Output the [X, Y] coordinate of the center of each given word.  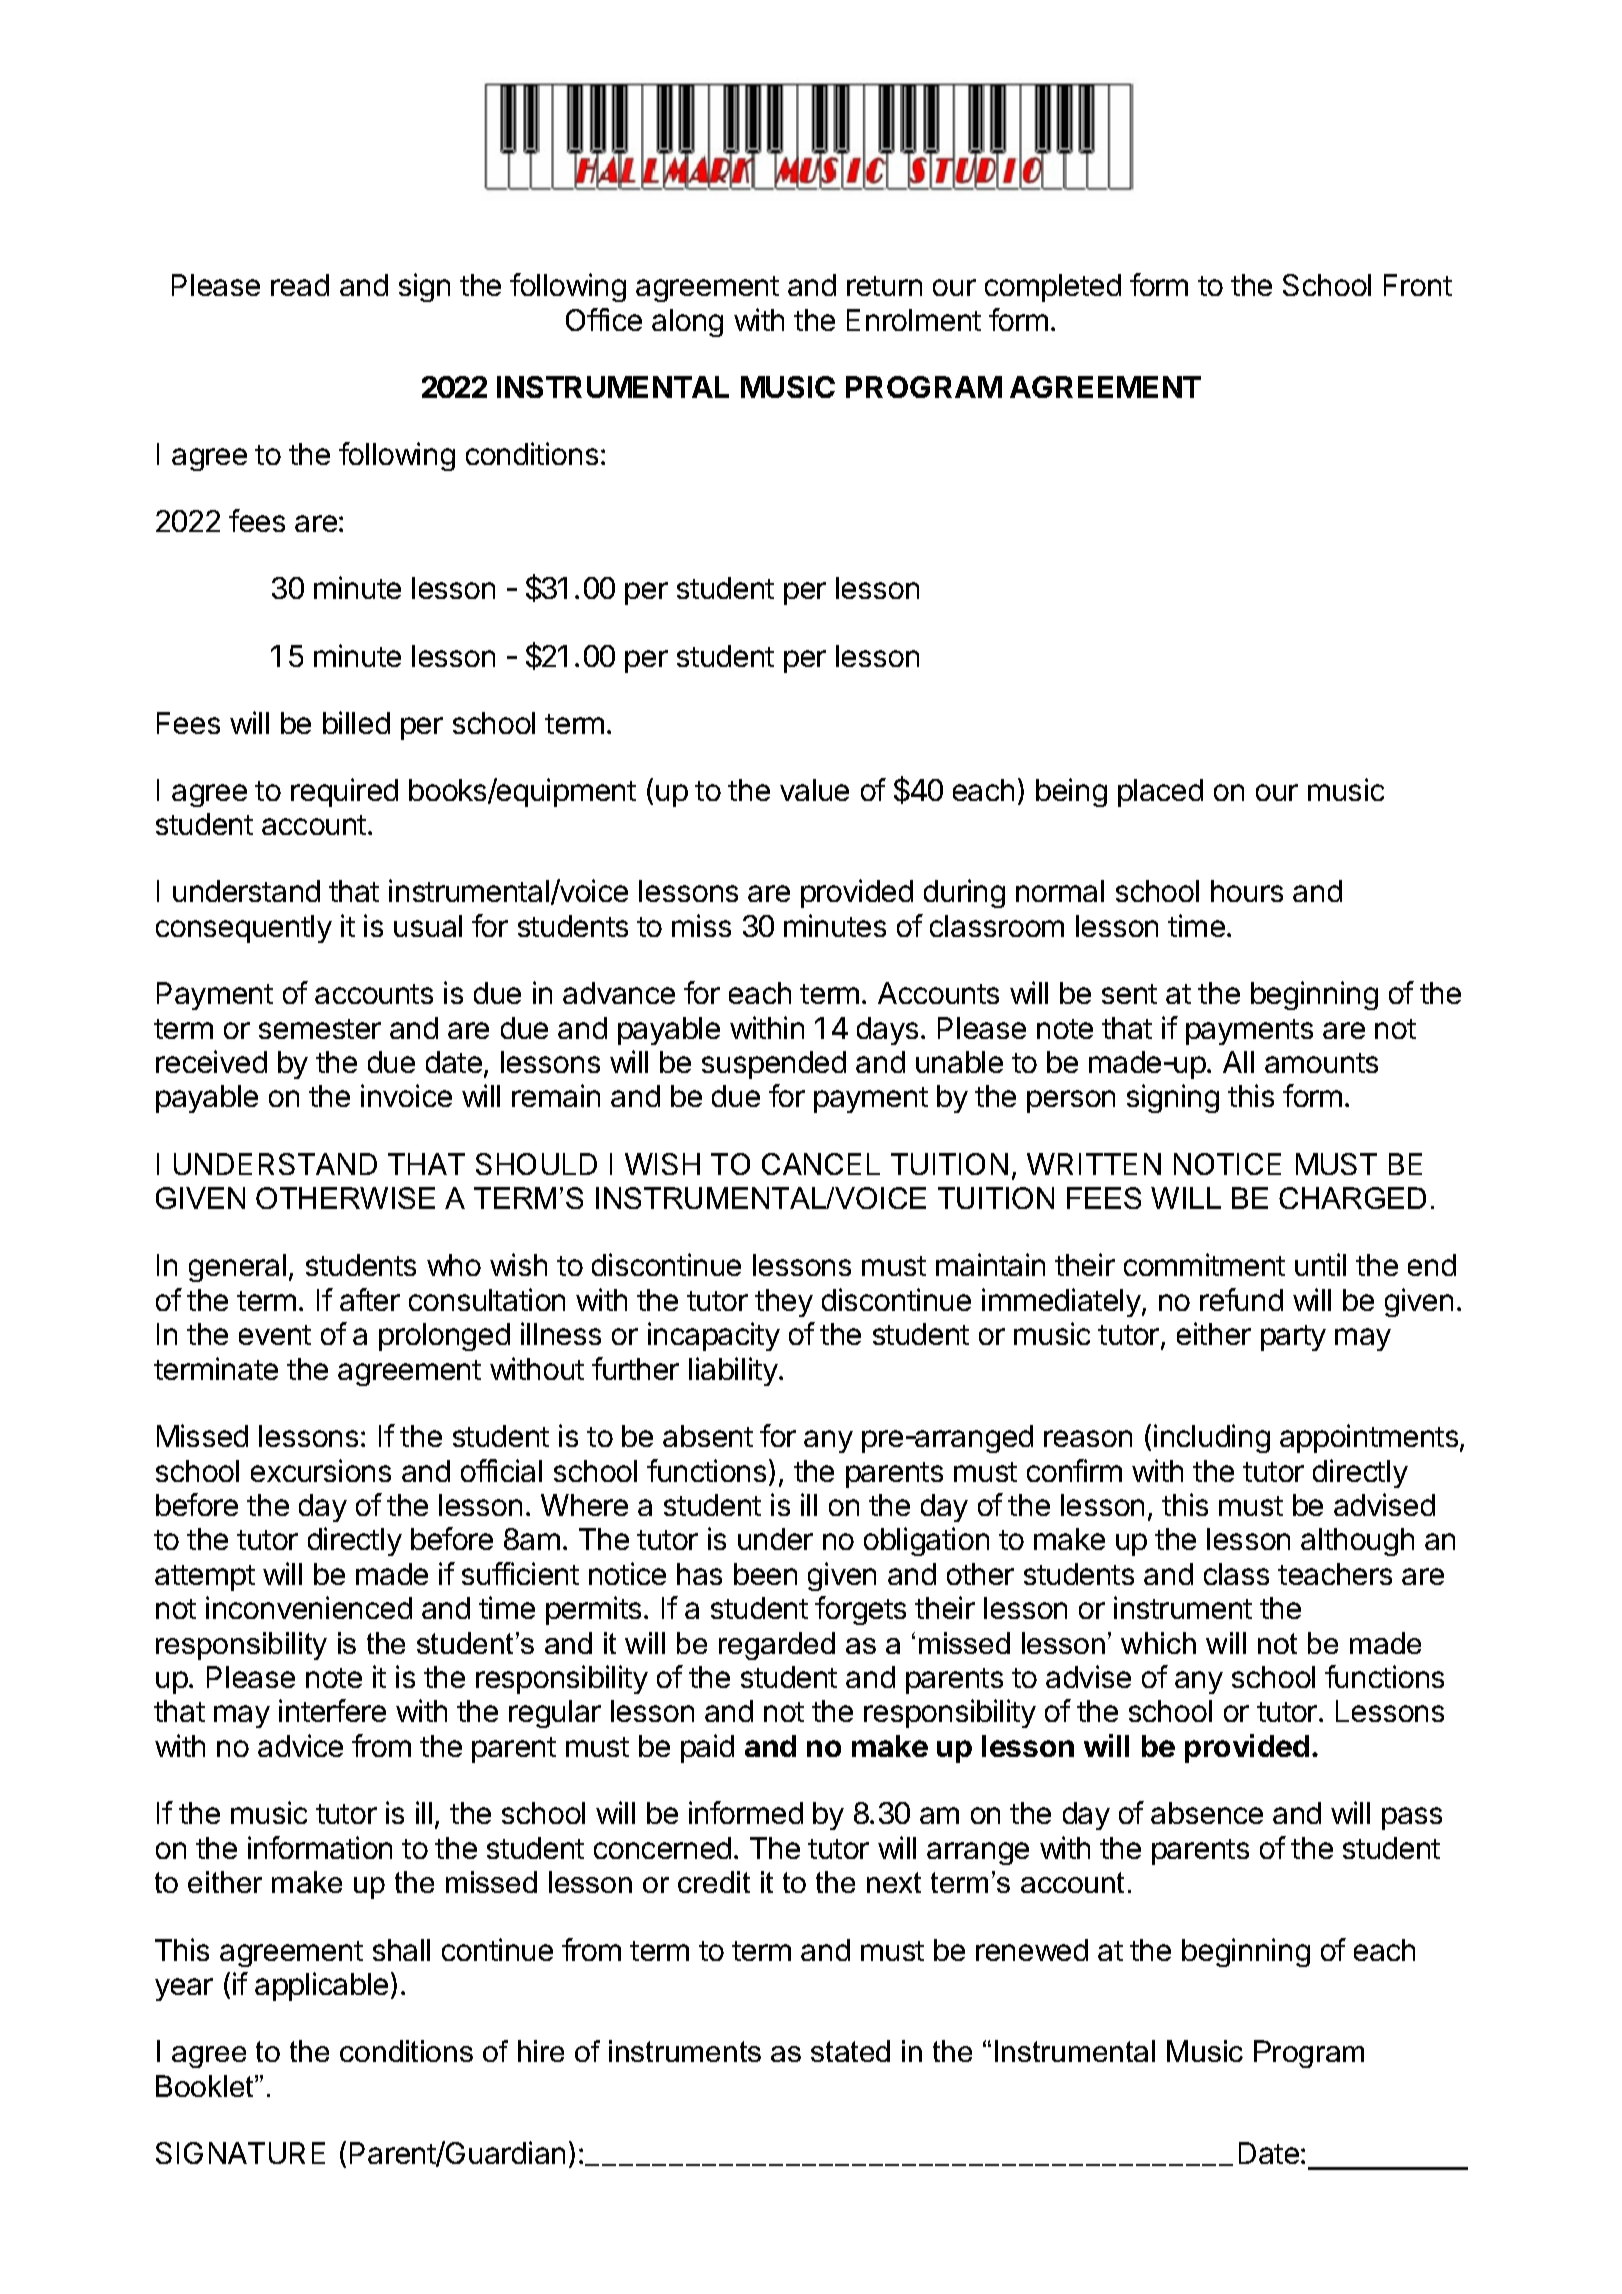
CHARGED [1352, 1198]
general [237, 1268]
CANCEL [821, 1164]
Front [1418, 285]
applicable [321, 1986]
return [884, 286]
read [300, 285]
